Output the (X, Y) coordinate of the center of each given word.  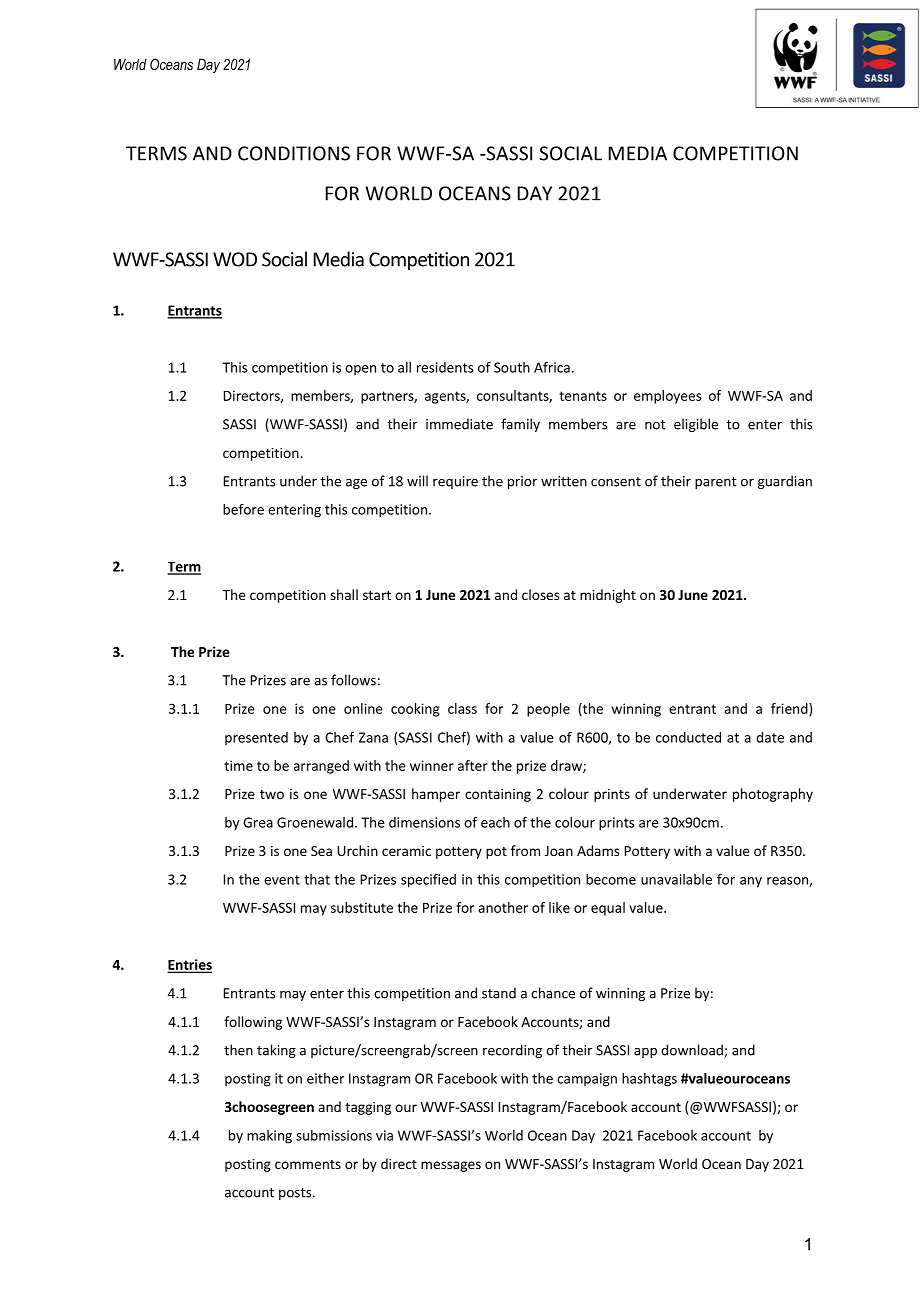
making (269, 1137)
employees (667, 397)
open (360, 370)
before (243, 509)
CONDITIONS (294, 153)
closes (540, 594)
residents (445, 367)
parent (716, 483)
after (473, 765)
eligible (696, 425)
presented (256, 738)
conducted (688, 737)
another (503, 907)
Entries (190, 965)
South (512, 367)
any (751, 882)
